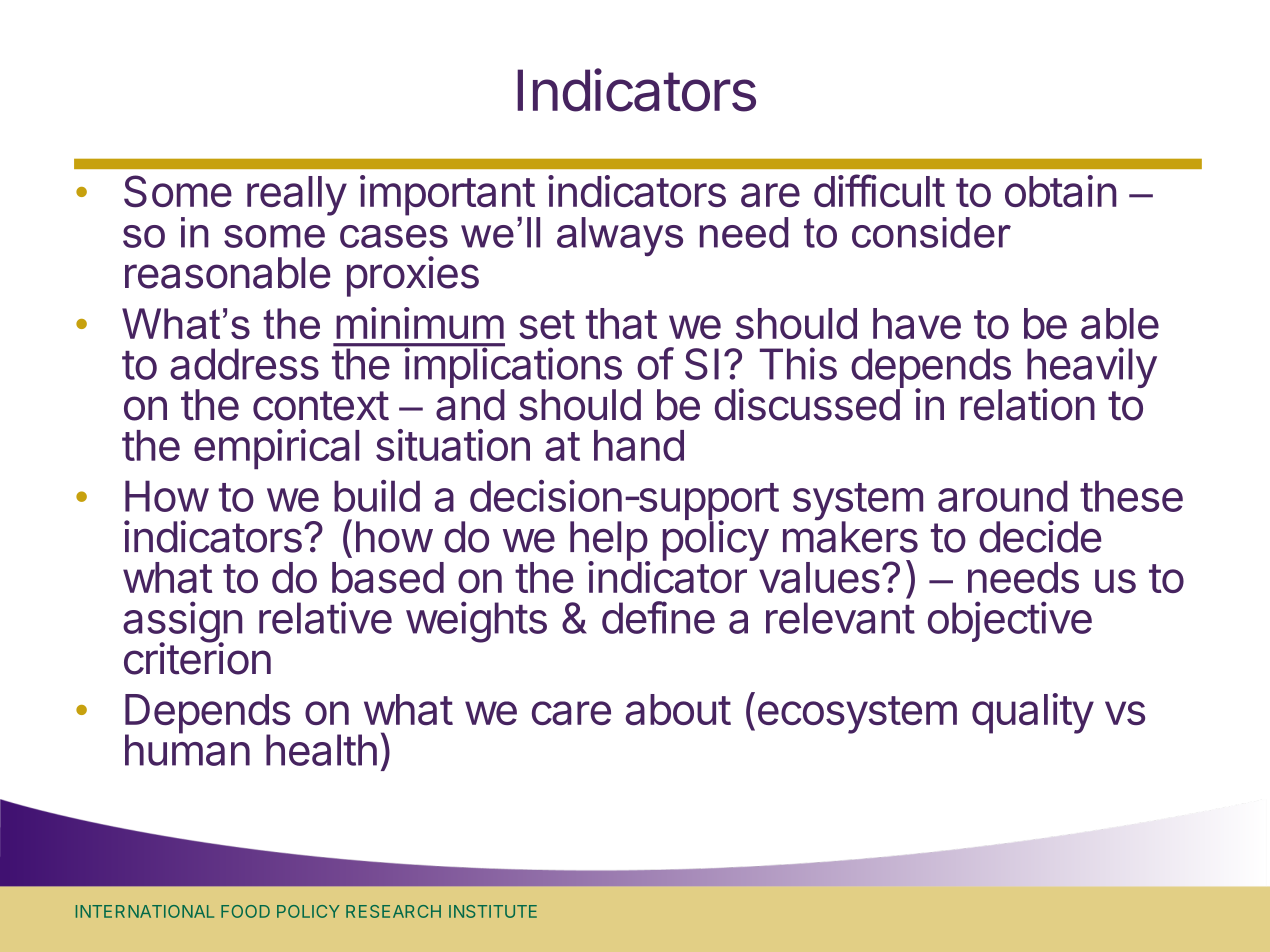 The image size is (1270, 952). What do you see at coordinates (1040, 536) in the screenshot?
I see `decide` at bounding box center [1040, 536].
